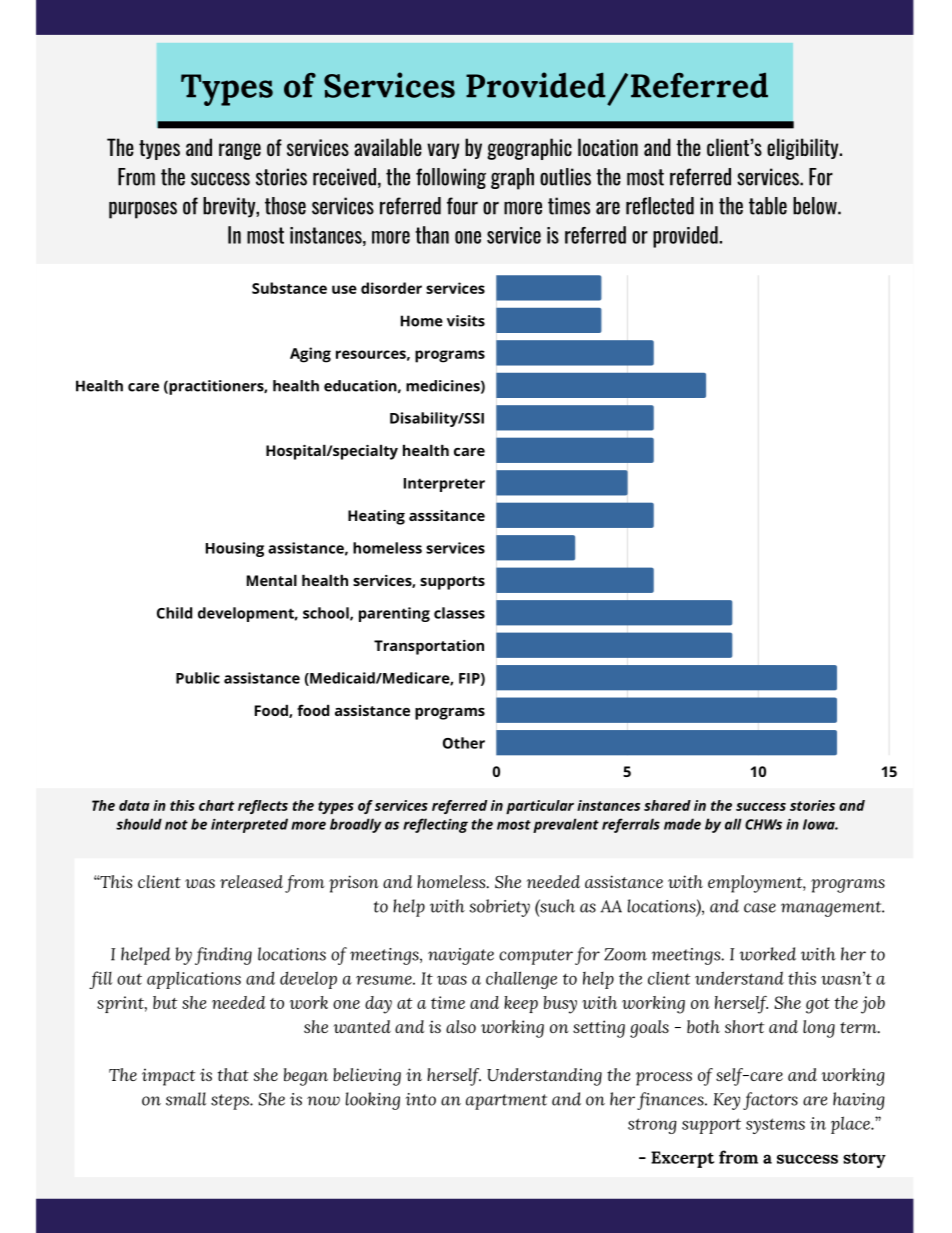 This document has height=1233, width=952. What do you see at coordinates (176, 825) in the document?
I see `not` at bounding box center [176, 825].
